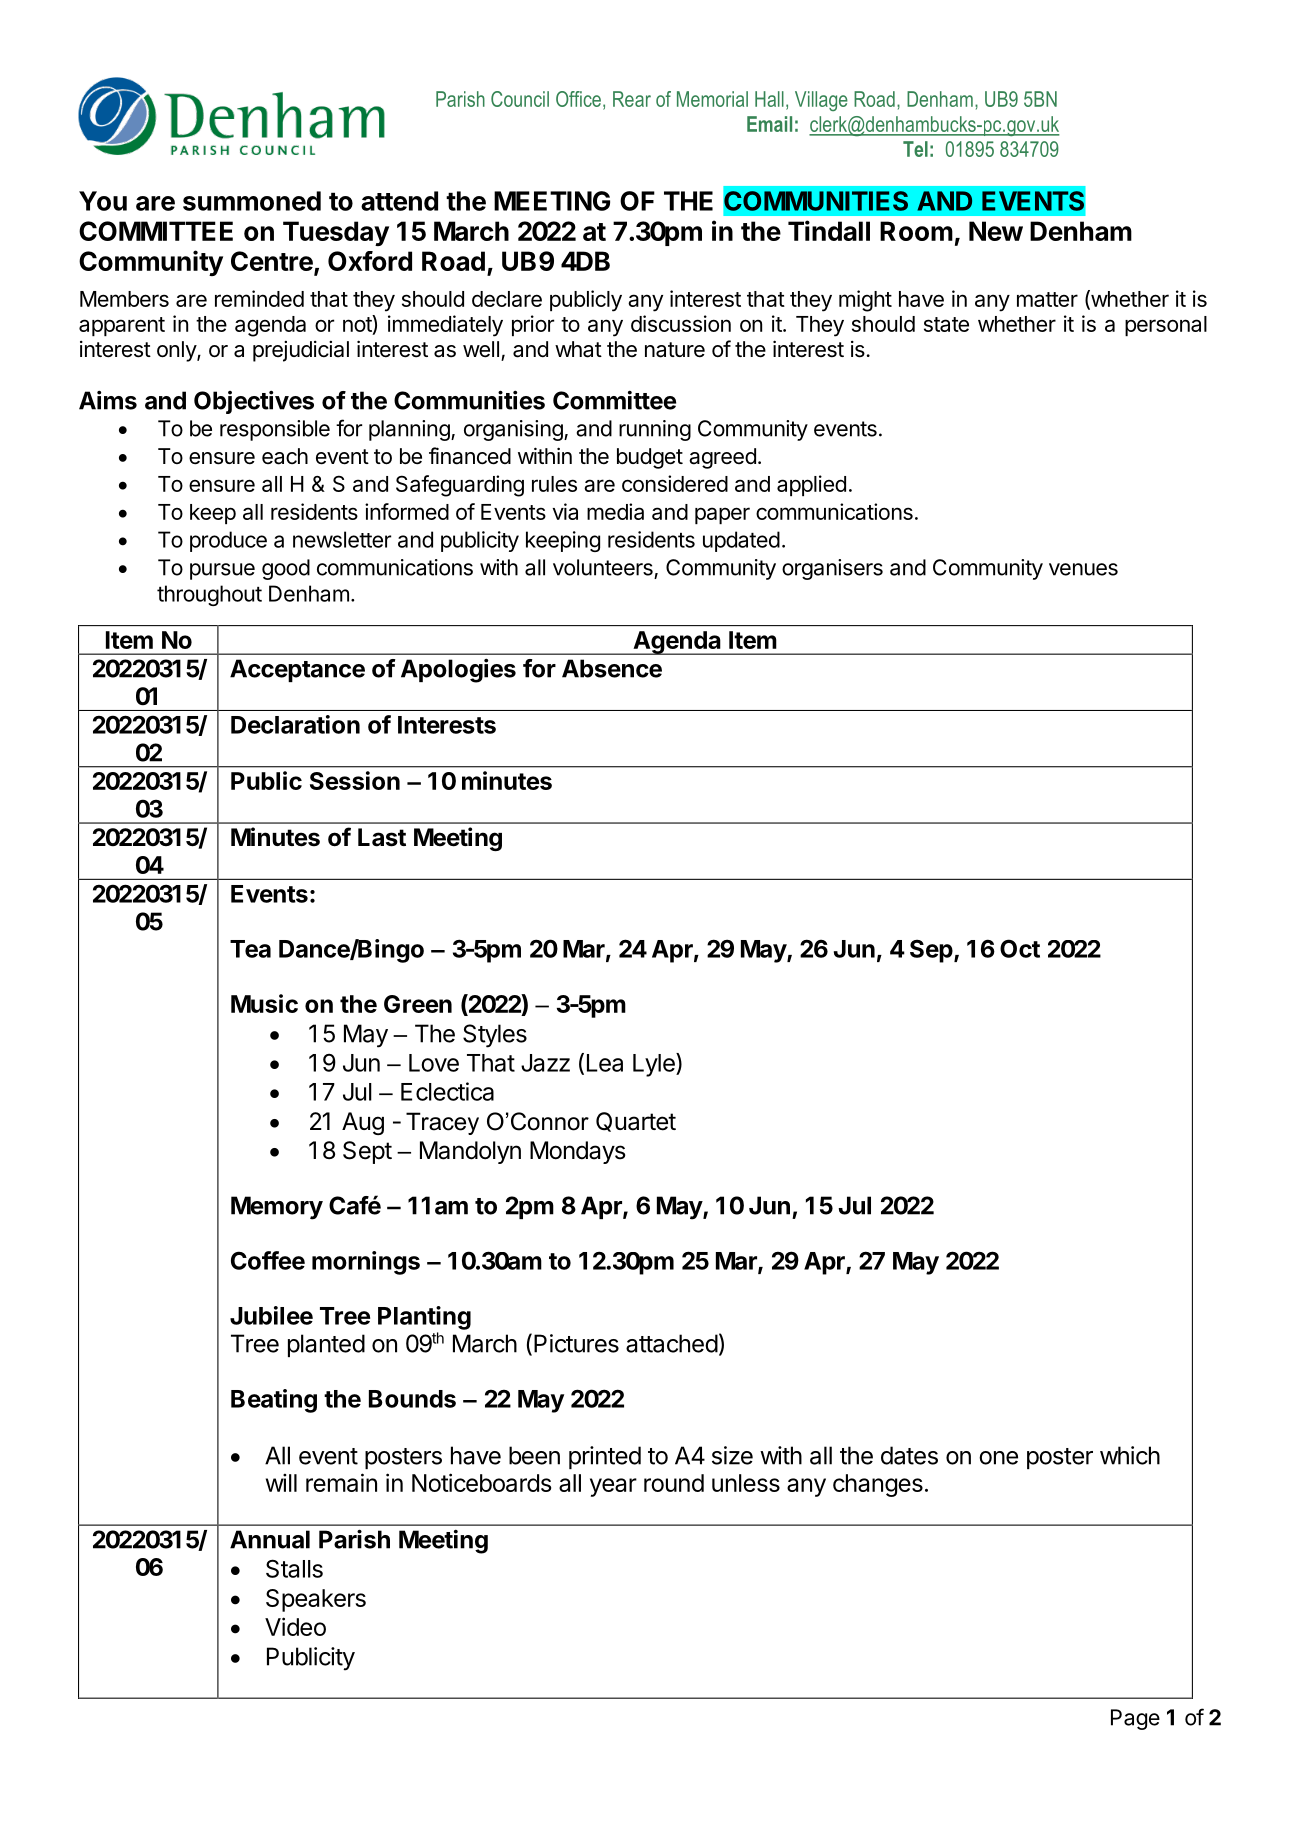  Describe the element at coordinates (1020, 948) in the screenshot. I see `Oct` at that location.
